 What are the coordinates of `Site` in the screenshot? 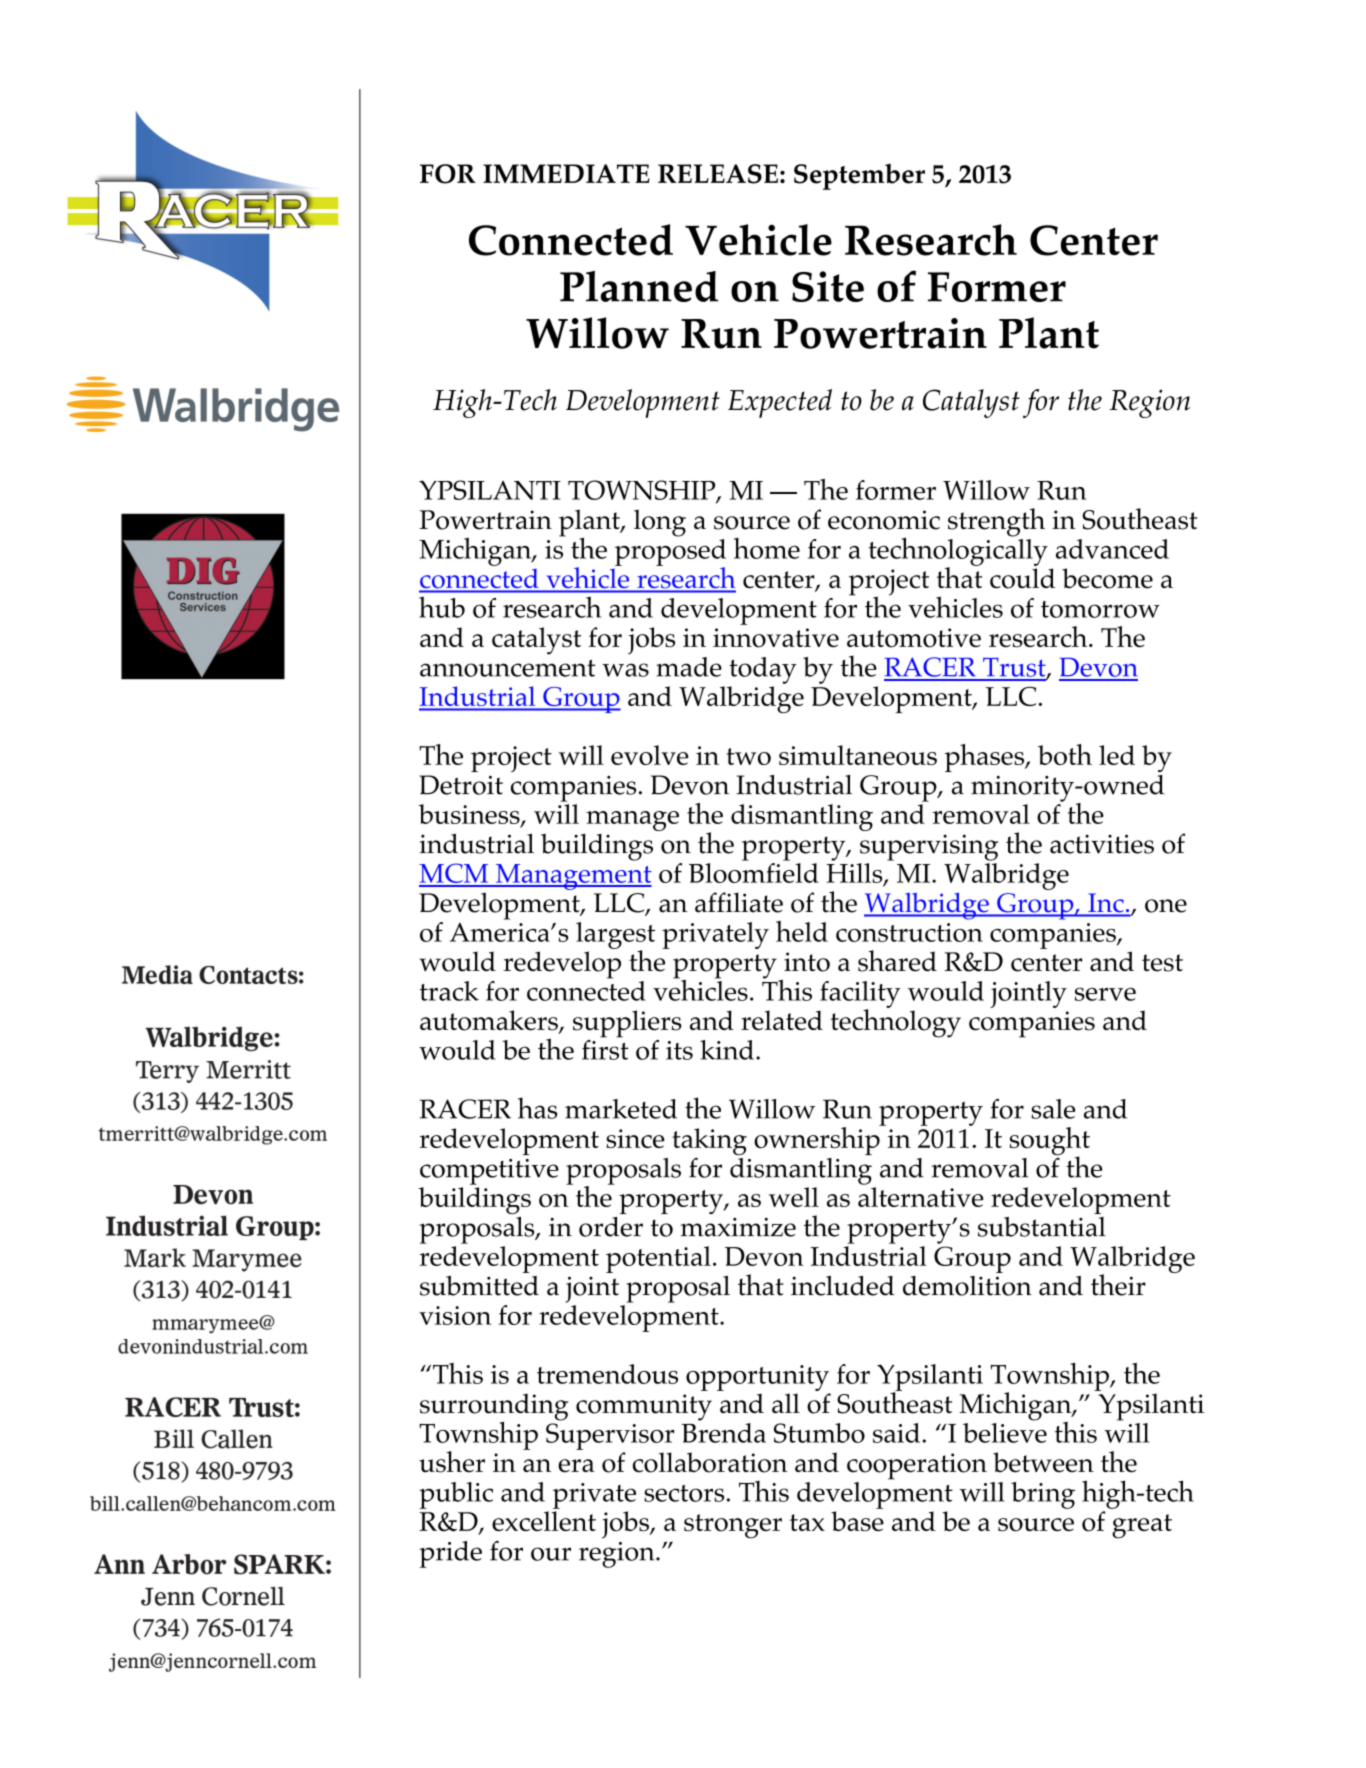 It's located at (828, 286).
